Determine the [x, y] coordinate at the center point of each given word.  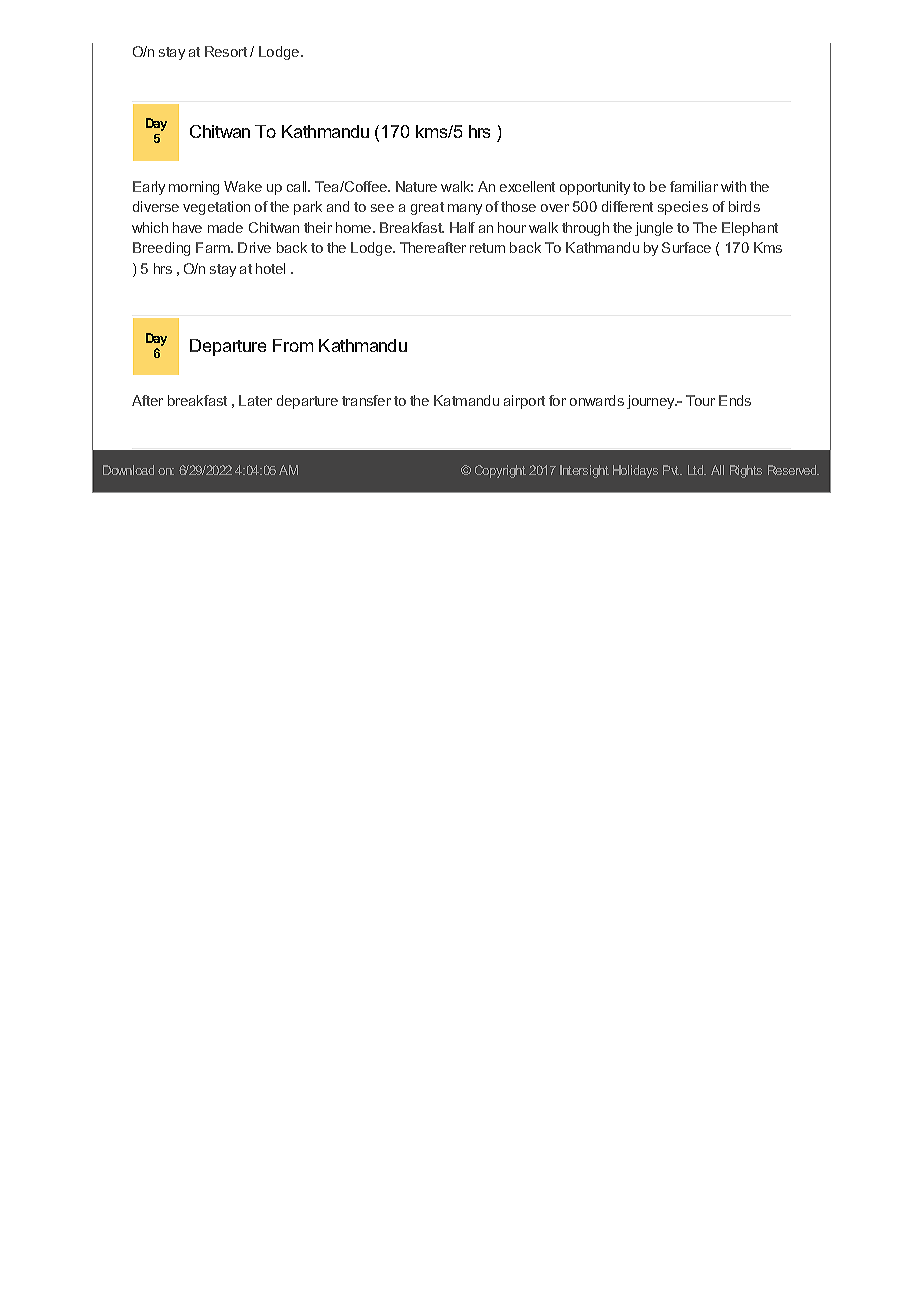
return [487, 248]
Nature [416, 186]
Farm [214, 247]
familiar [694, 186]
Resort [226, 51]
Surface [686, 247]
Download [128, 470]
